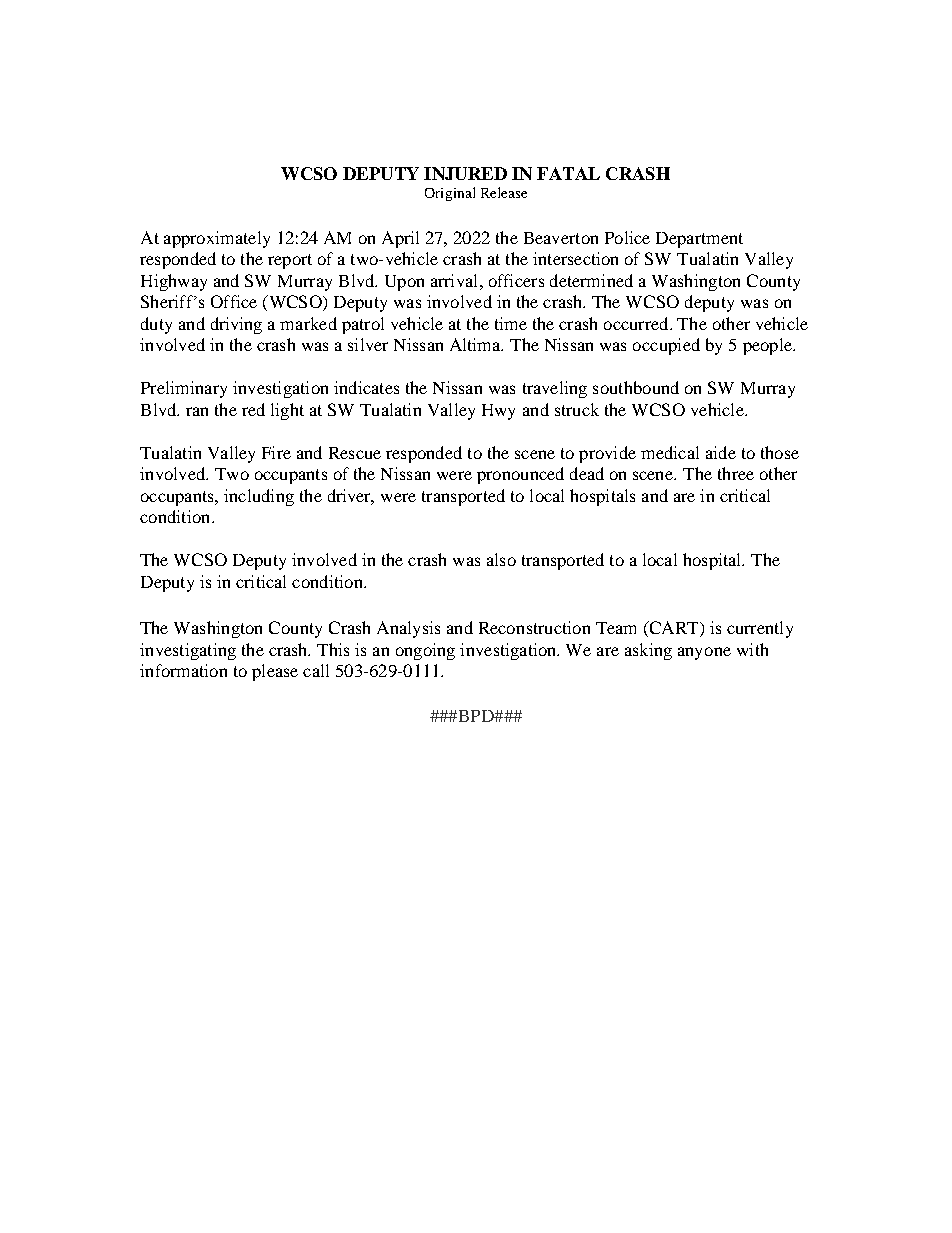 This screenshot has height=1233, width=952. What do you see at coordinates (721, 452) in the screenshot?
I see `aide` at bounding box center [721, 452].
